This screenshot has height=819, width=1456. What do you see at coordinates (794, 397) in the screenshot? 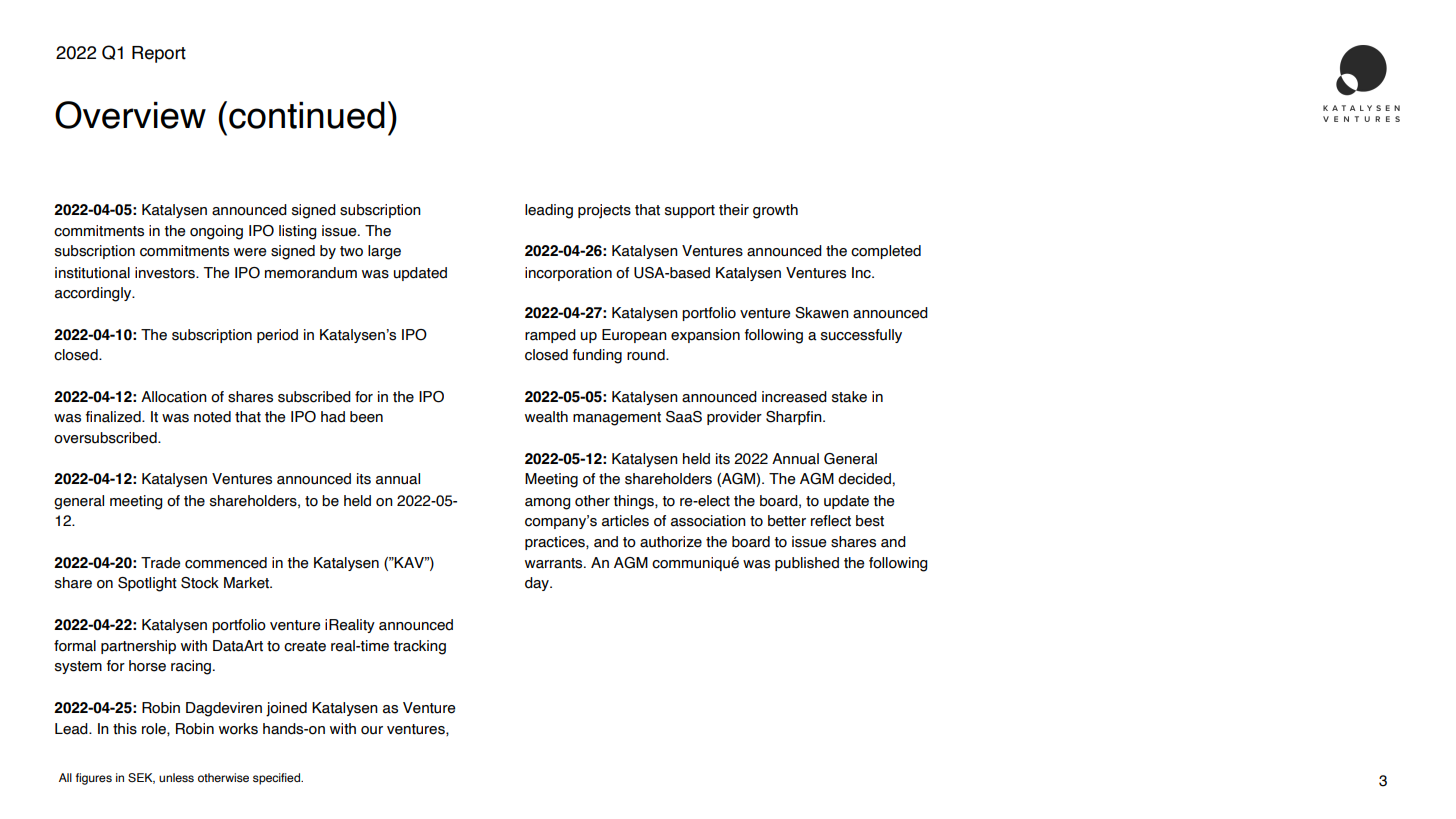
I see `increased` at bounding box center [794, 397].
